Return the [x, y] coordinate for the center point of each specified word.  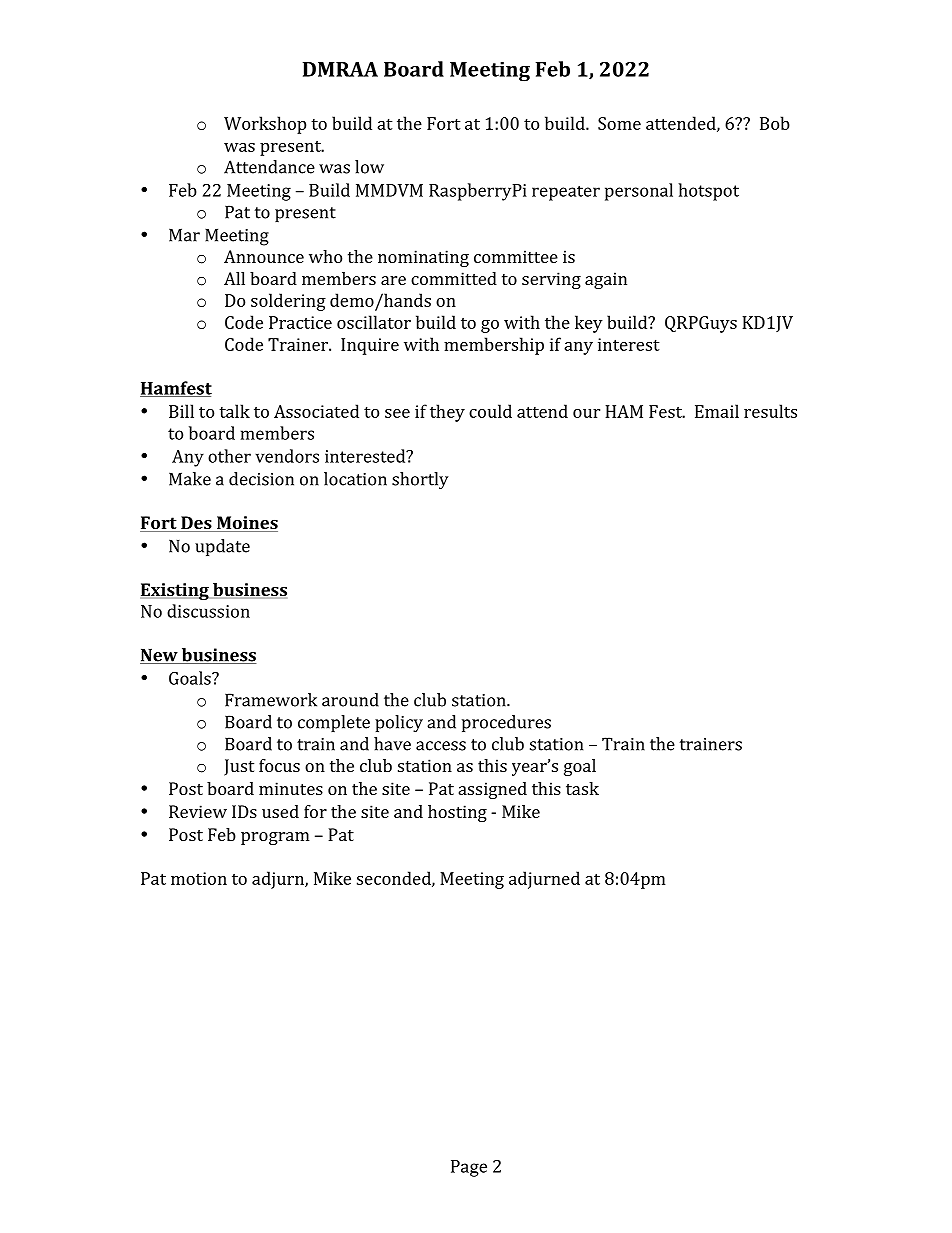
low [369, 167]
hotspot [708, 192]
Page [469, 1168]
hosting [457, 813]
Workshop [265, 125]
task [582, 788]
